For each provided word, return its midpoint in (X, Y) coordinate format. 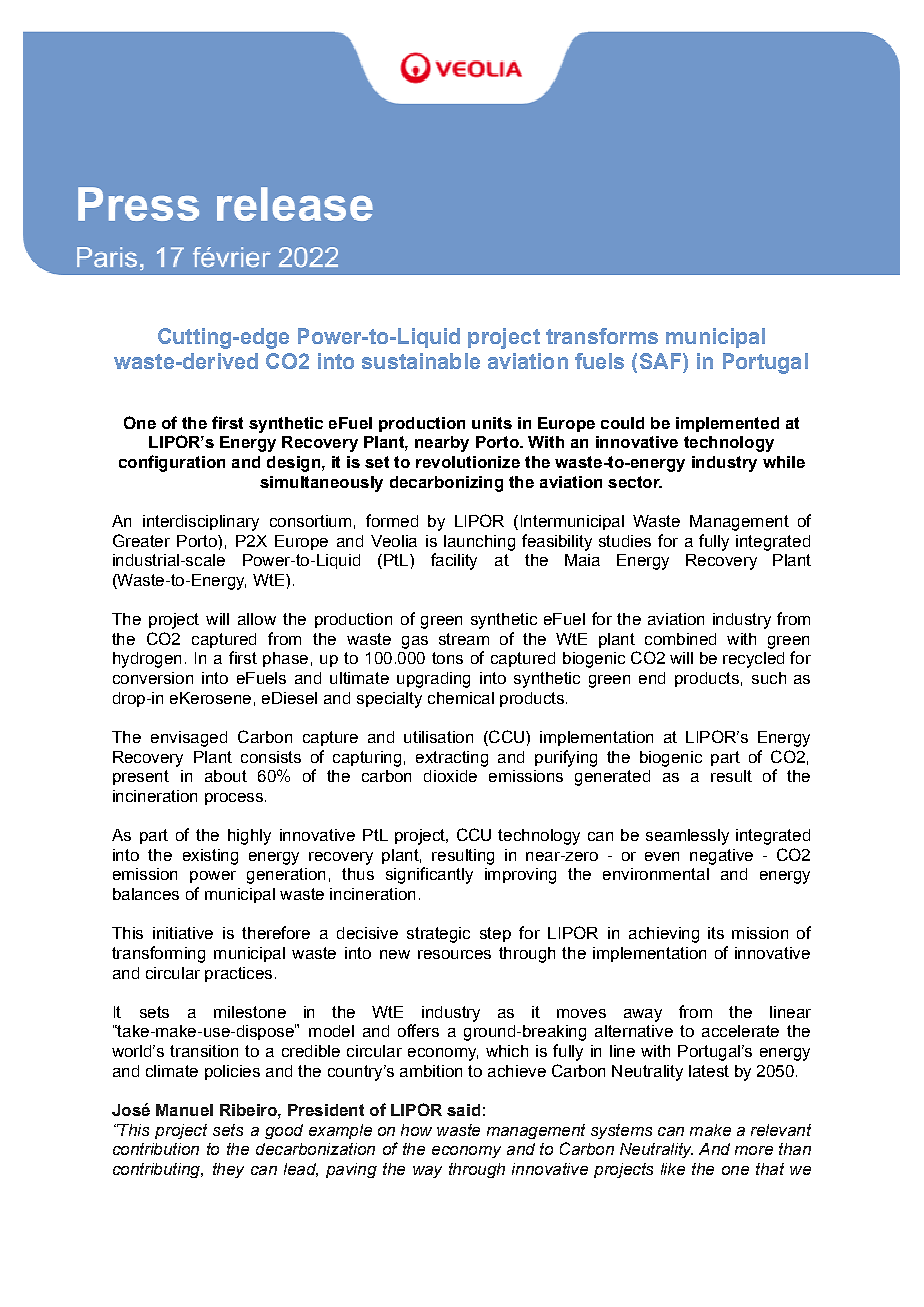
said (463, 1110)
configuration (172, 463)
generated (612, 778)
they (228, 1170)
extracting (452, 759)
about (226, 776)
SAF (662, 361)
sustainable (421, 361)
